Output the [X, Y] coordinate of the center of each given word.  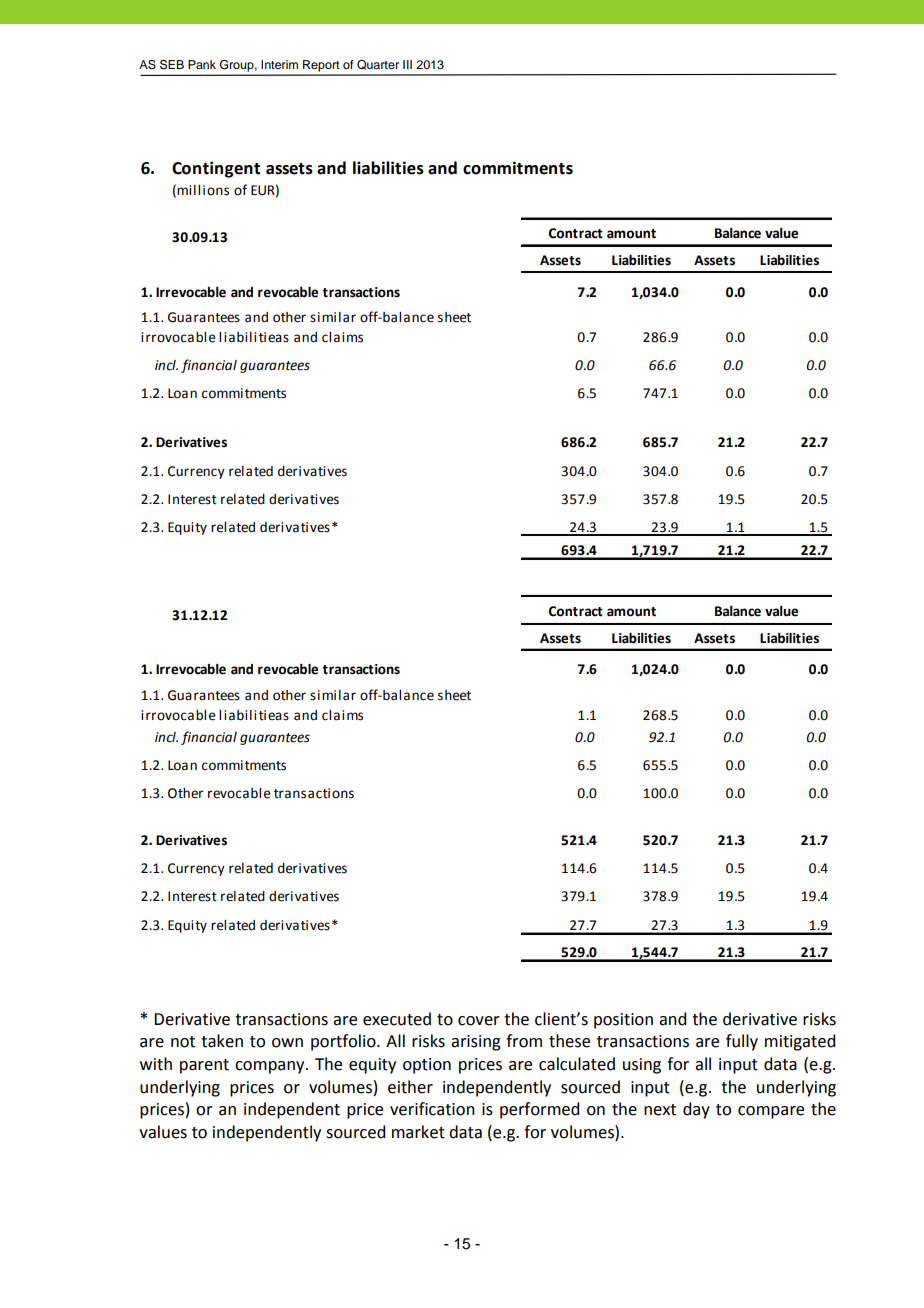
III [407, 64]
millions [203, 190]
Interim [279, 64]
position [623, 1021]
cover [479, 1021]
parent [204, 1066]
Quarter [378, 65]
